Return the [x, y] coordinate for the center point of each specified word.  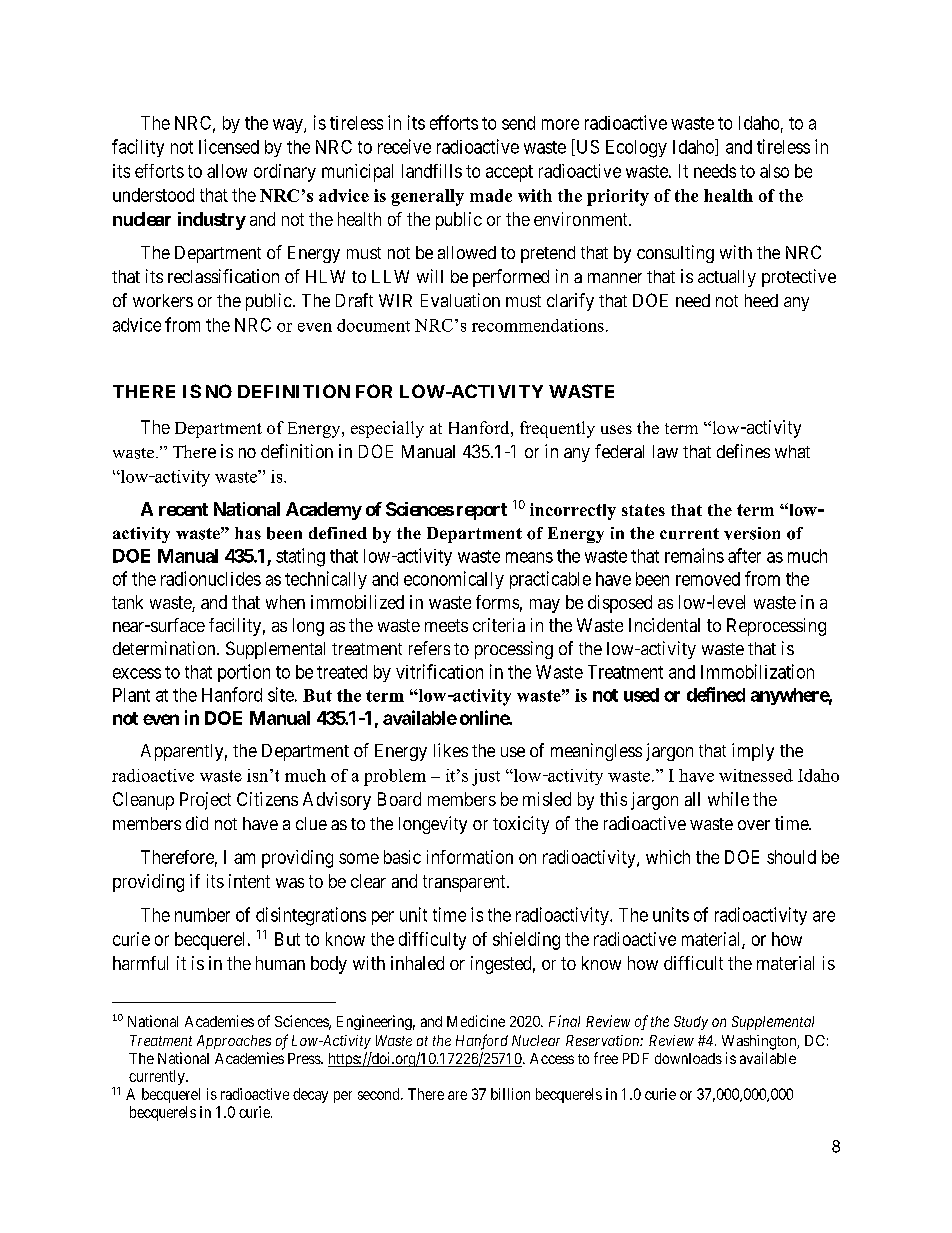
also [774, 171]
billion [510, 1094]
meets [446, 625]
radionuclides [211, 578]
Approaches [234, 1042]
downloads [688, 1058]
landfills [432, 171]
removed [708, 579]
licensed [229, 146]
